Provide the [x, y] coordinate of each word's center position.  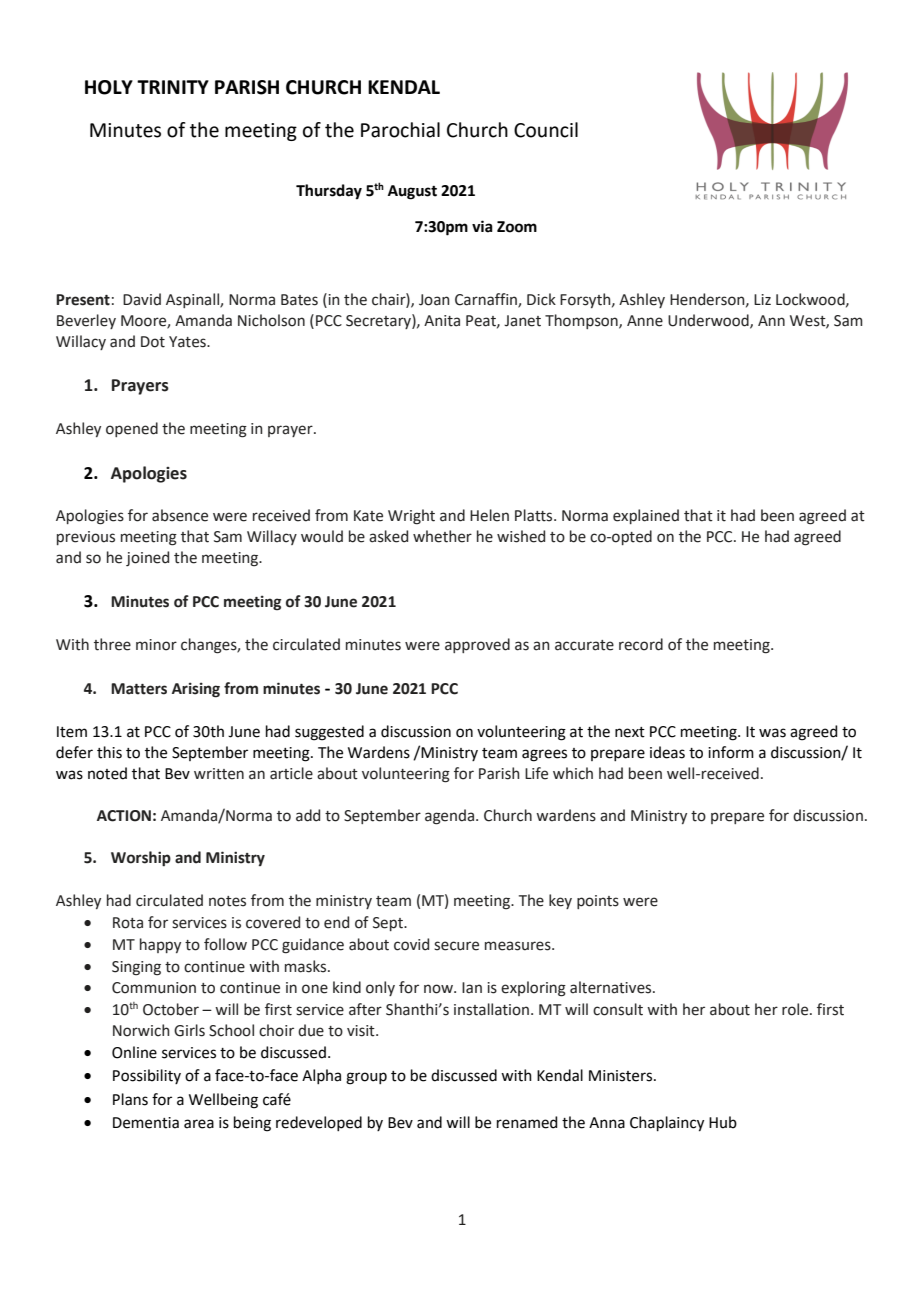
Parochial [400, 130]
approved [477, 645]
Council [546, 130]
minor [156, 645]
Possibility [147, 1076]
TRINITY [173, 87]
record [641, 644]
